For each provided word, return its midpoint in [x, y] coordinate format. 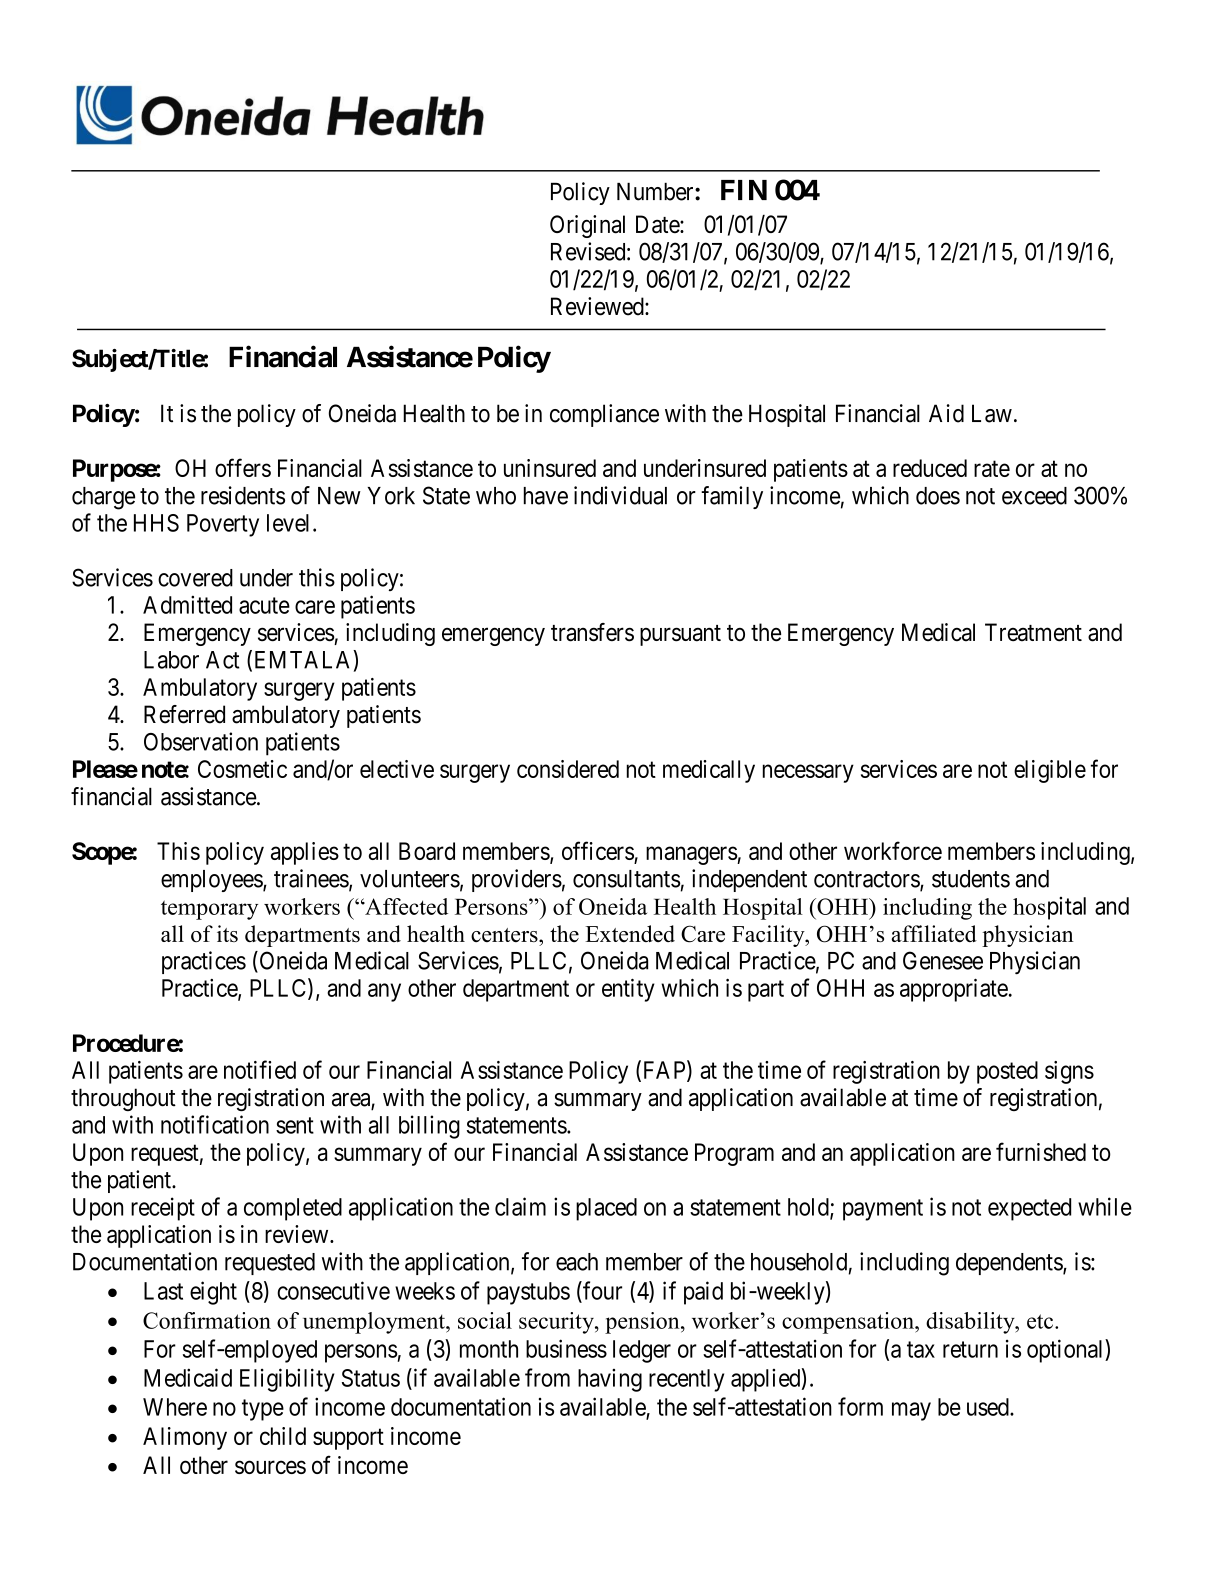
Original [587, 226]
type [263, 1410]
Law [992, 413]
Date [658, 224]
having [610, 1380]
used [989, 1407]
